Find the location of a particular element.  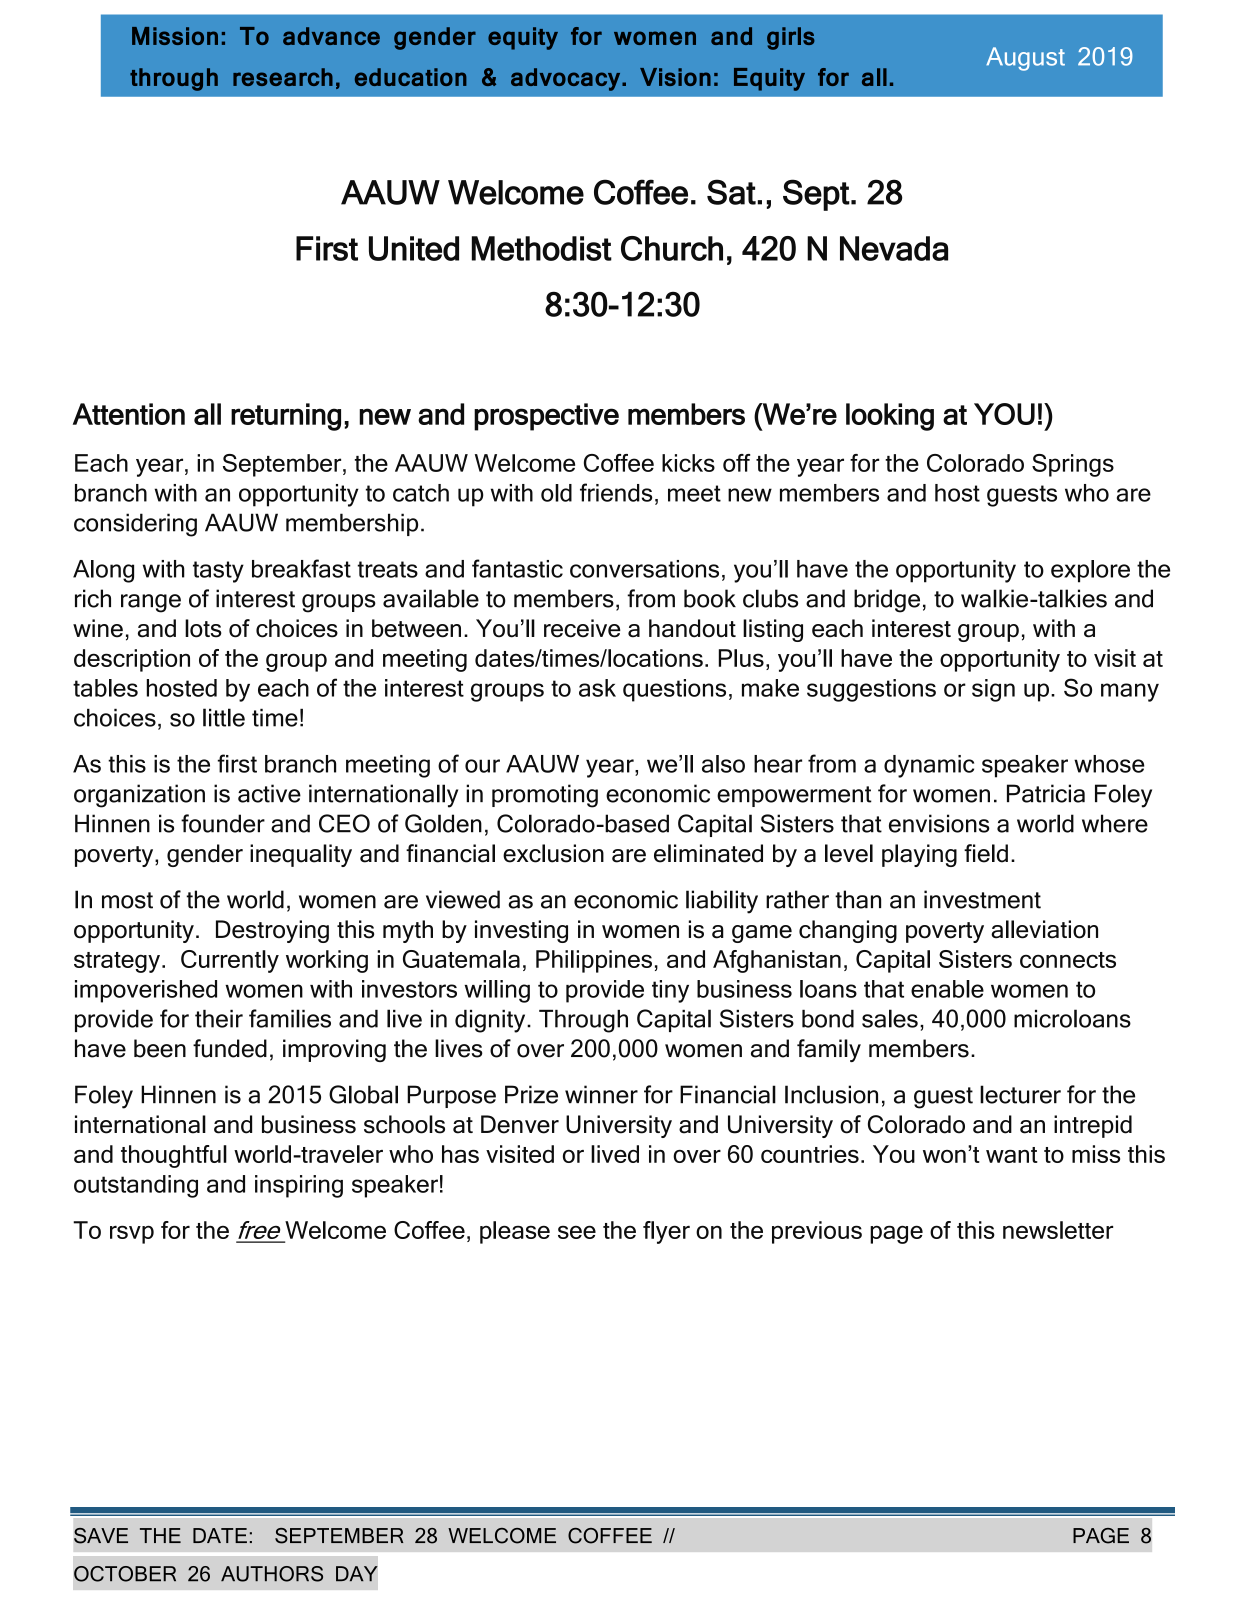

August is located at coordinates (1025, 59).
